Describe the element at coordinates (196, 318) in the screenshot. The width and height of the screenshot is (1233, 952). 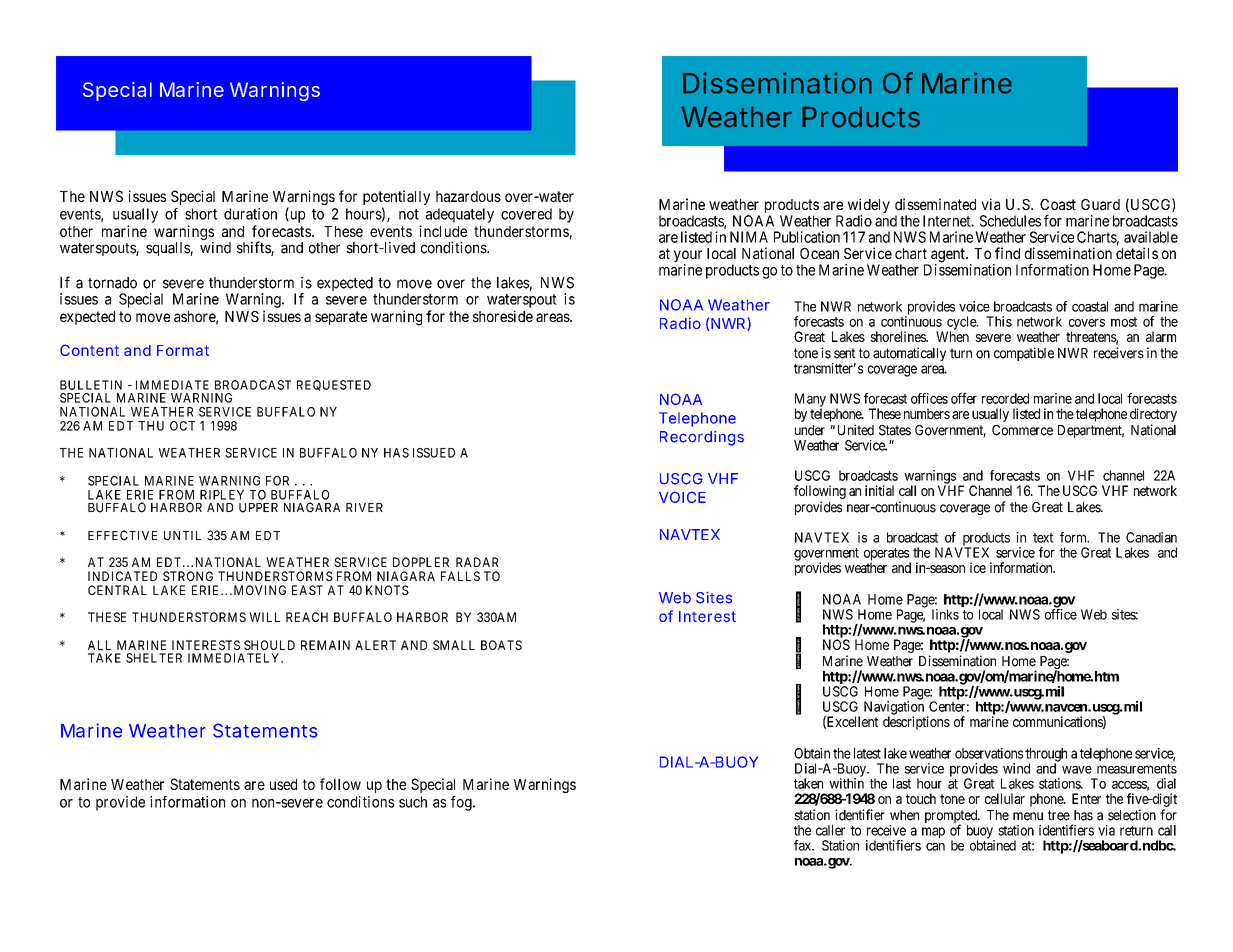
I see `ashore` at that location.
